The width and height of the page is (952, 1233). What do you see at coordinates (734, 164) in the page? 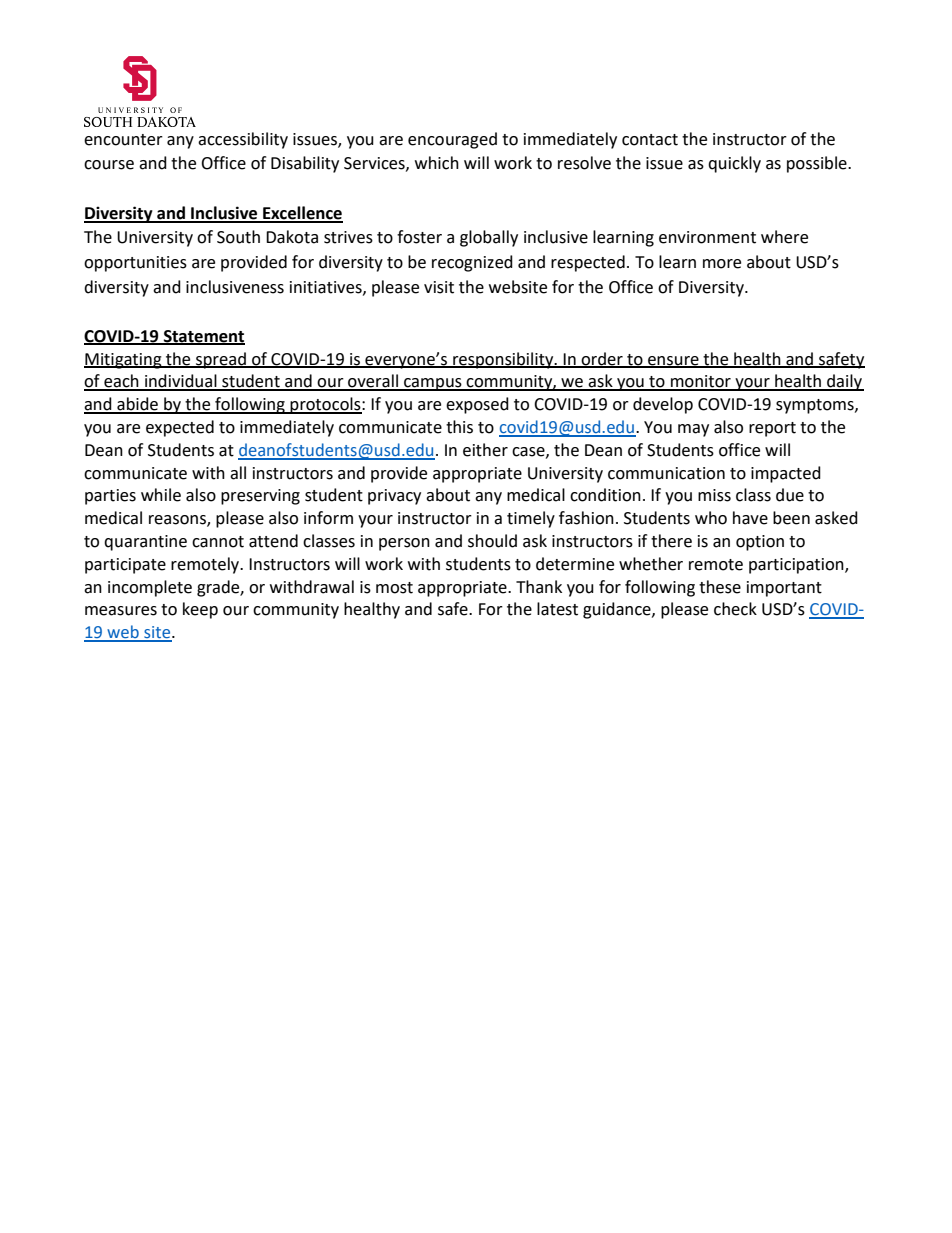
I see `quickly` at bounding box center [734, 164].
